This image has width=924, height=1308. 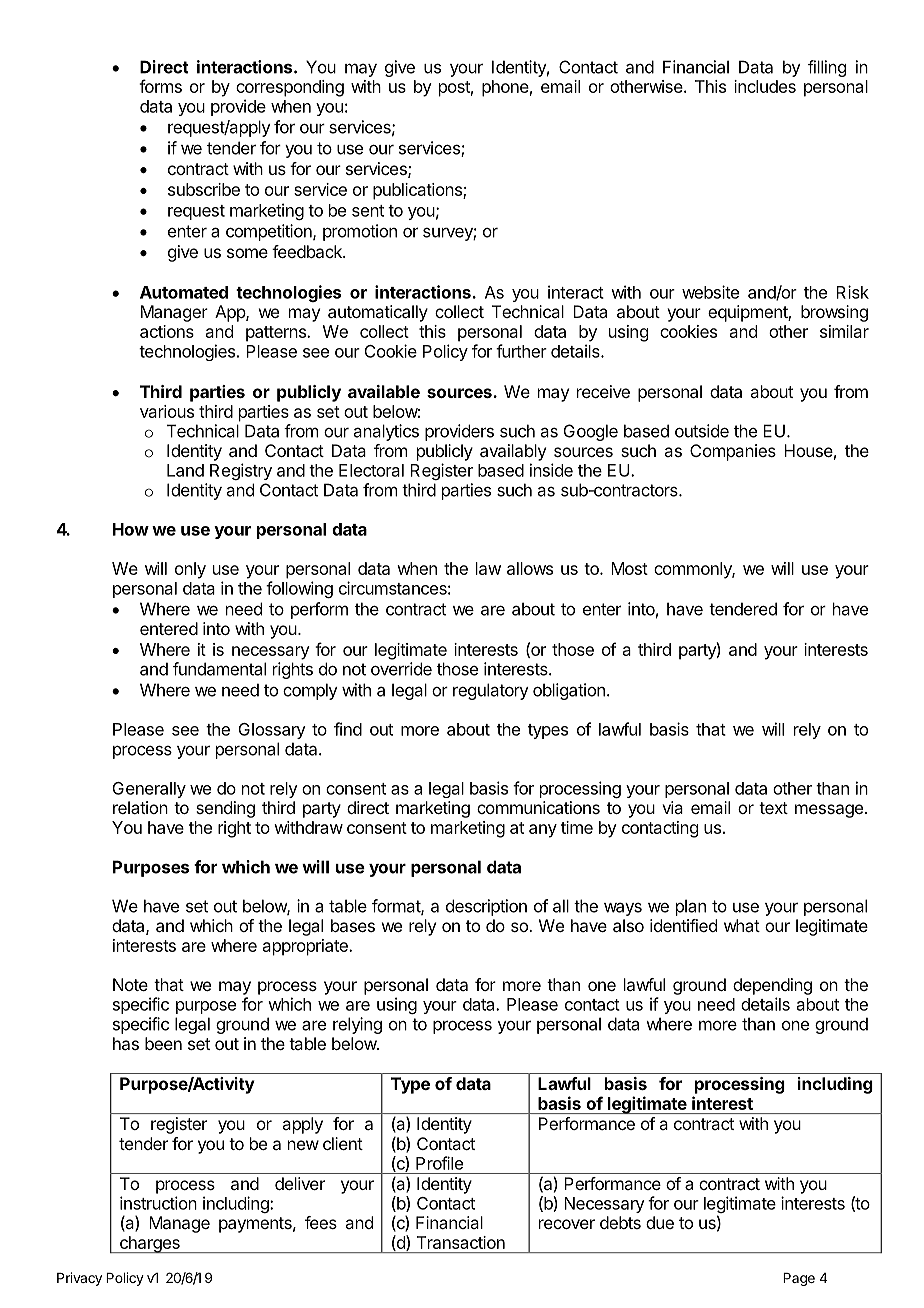 I want to click on communications, so click(x=538, y=807).
